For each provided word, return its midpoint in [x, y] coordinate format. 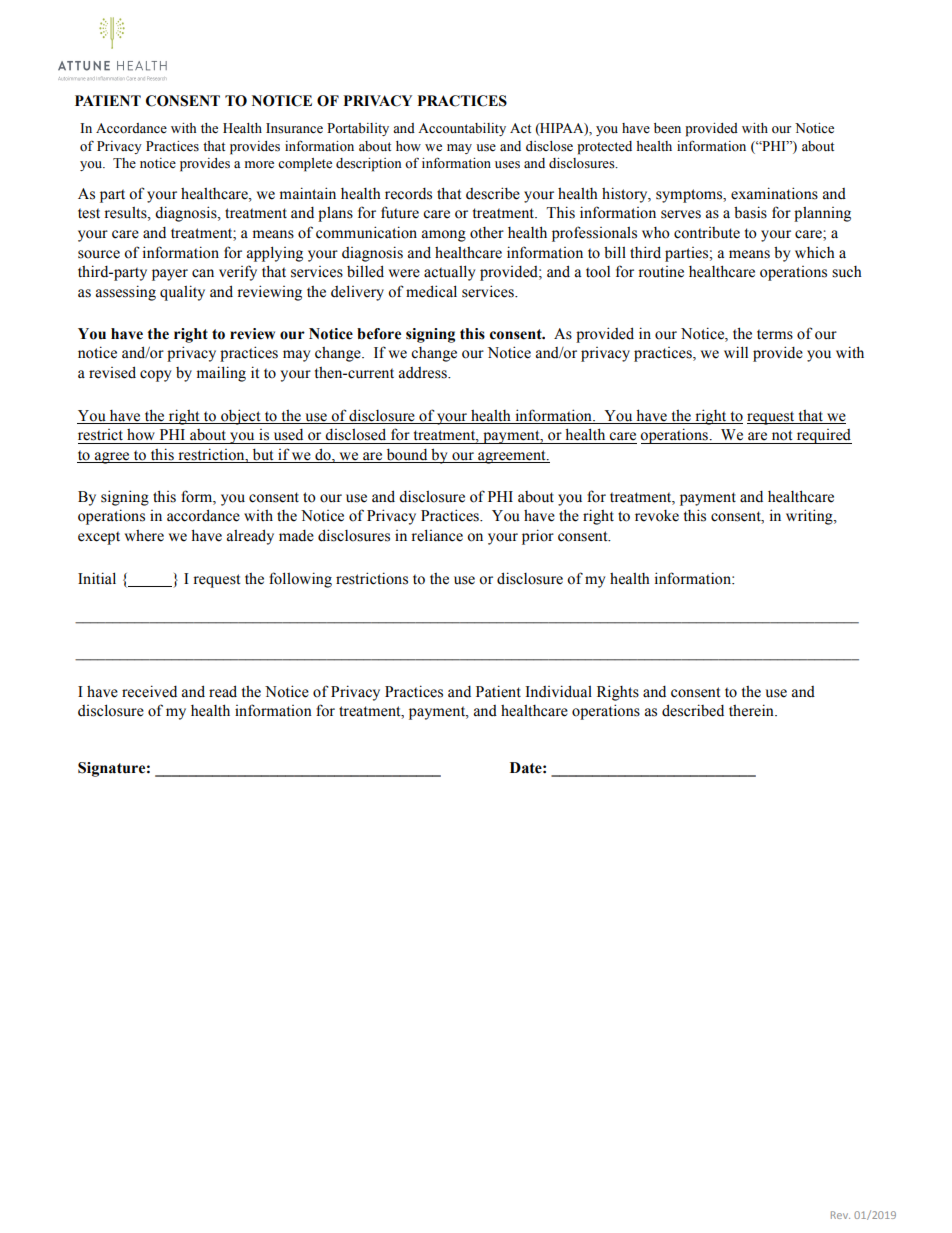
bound [407, 455]
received [149, 691]
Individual [558, 691]
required [823, 436]
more [259, 165]
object [241, 417]
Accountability [462, 129]
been [667, 128]
